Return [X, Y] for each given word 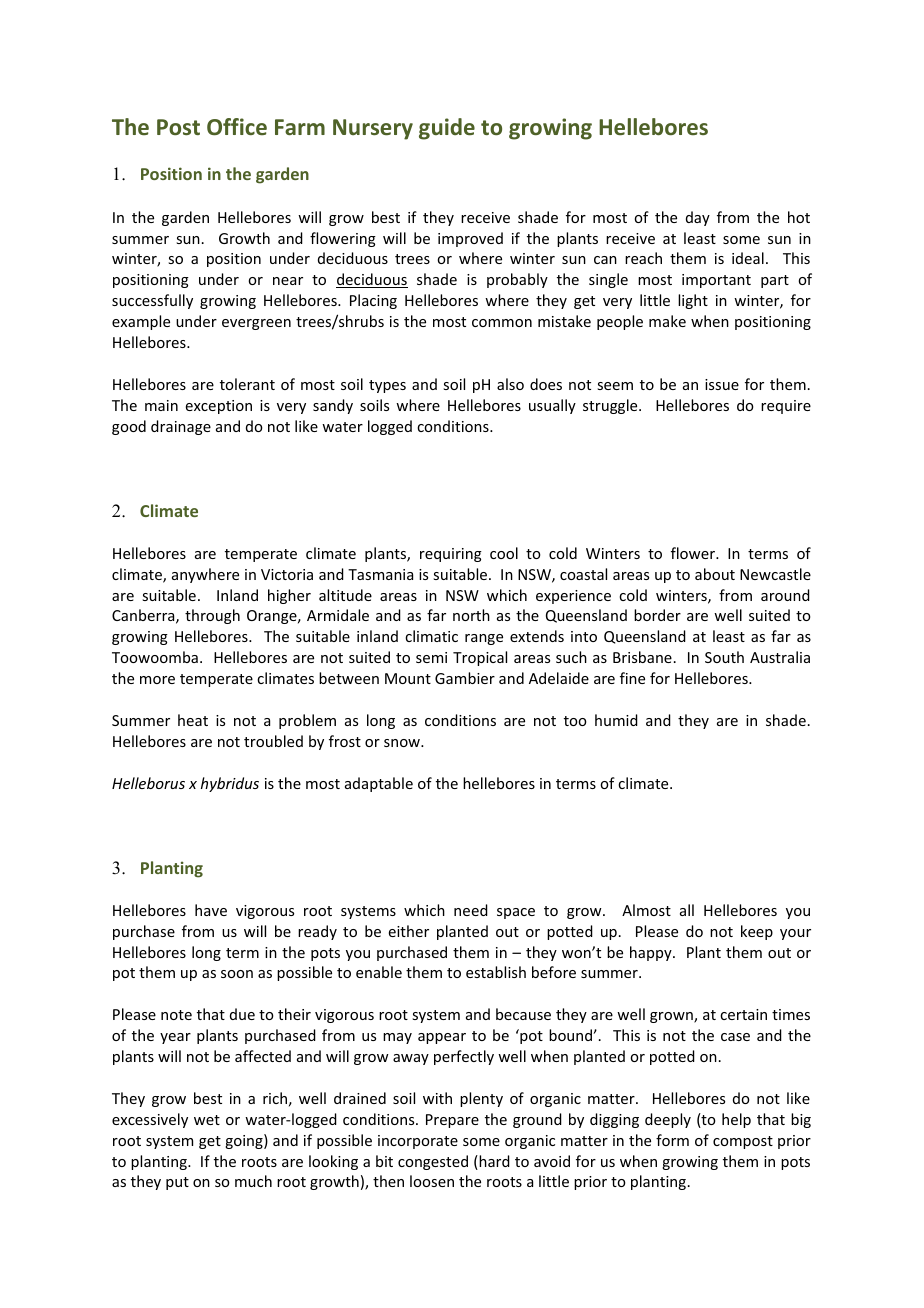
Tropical [480, 658]
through [212, 616]
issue [722, 384]
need [471, 910]
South [724, 657]
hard [493, 1162]
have [211, 910]
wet [207, 1120]
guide [447, 129]
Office [237, 126]
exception [219, 407]
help [736, 1120]
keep [757, 932]
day [698, 218]
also [510, 384]
